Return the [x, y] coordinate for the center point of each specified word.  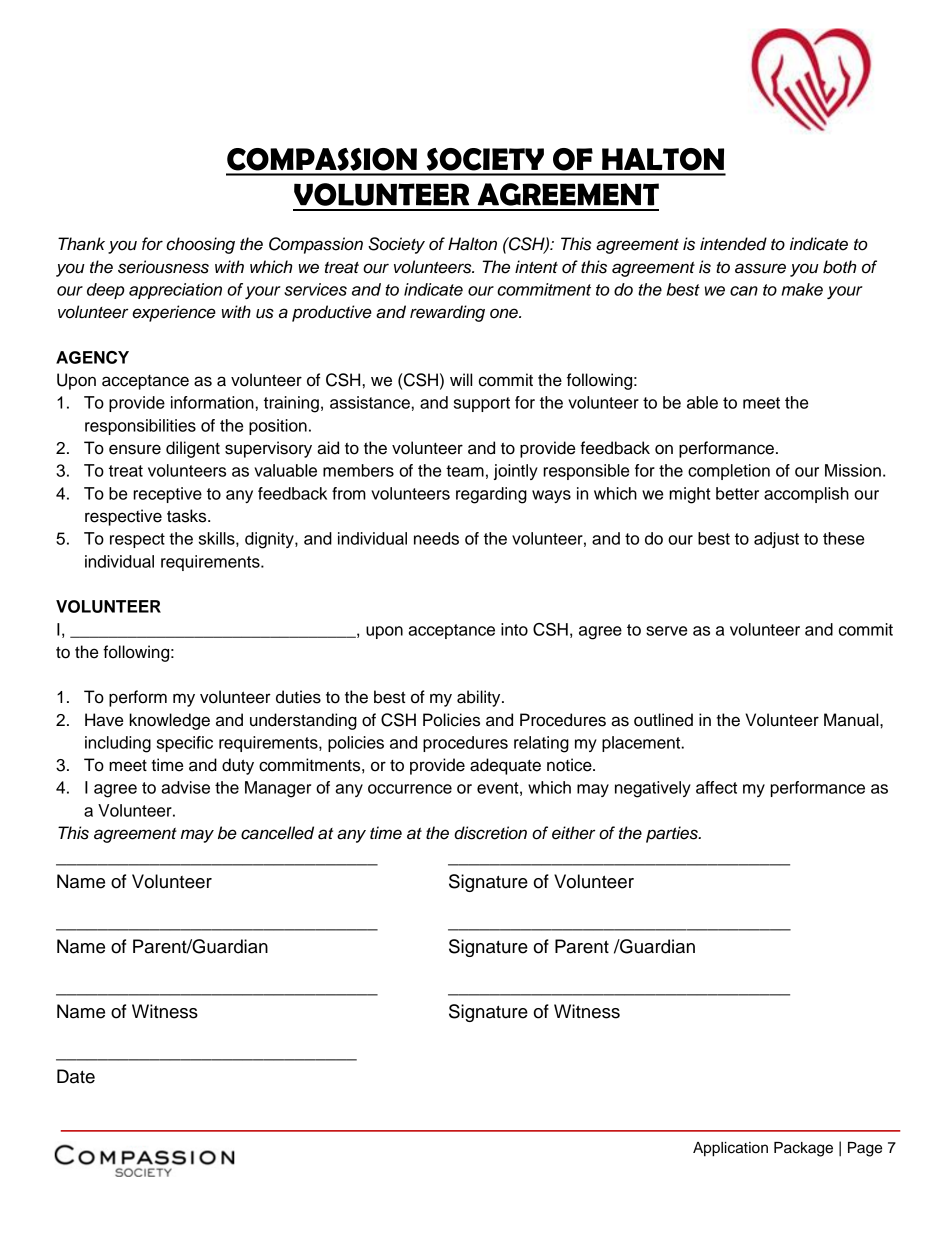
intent [536, 267]
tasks [188, 516]
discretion [490, 833]
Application [730, 1149]
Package [803, 1149]
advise [185, 787]
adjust [776, 540]
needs [436, 538]
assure [760, 268]
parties [673, 834]
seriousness [163, 267]
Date [76, 1076]
